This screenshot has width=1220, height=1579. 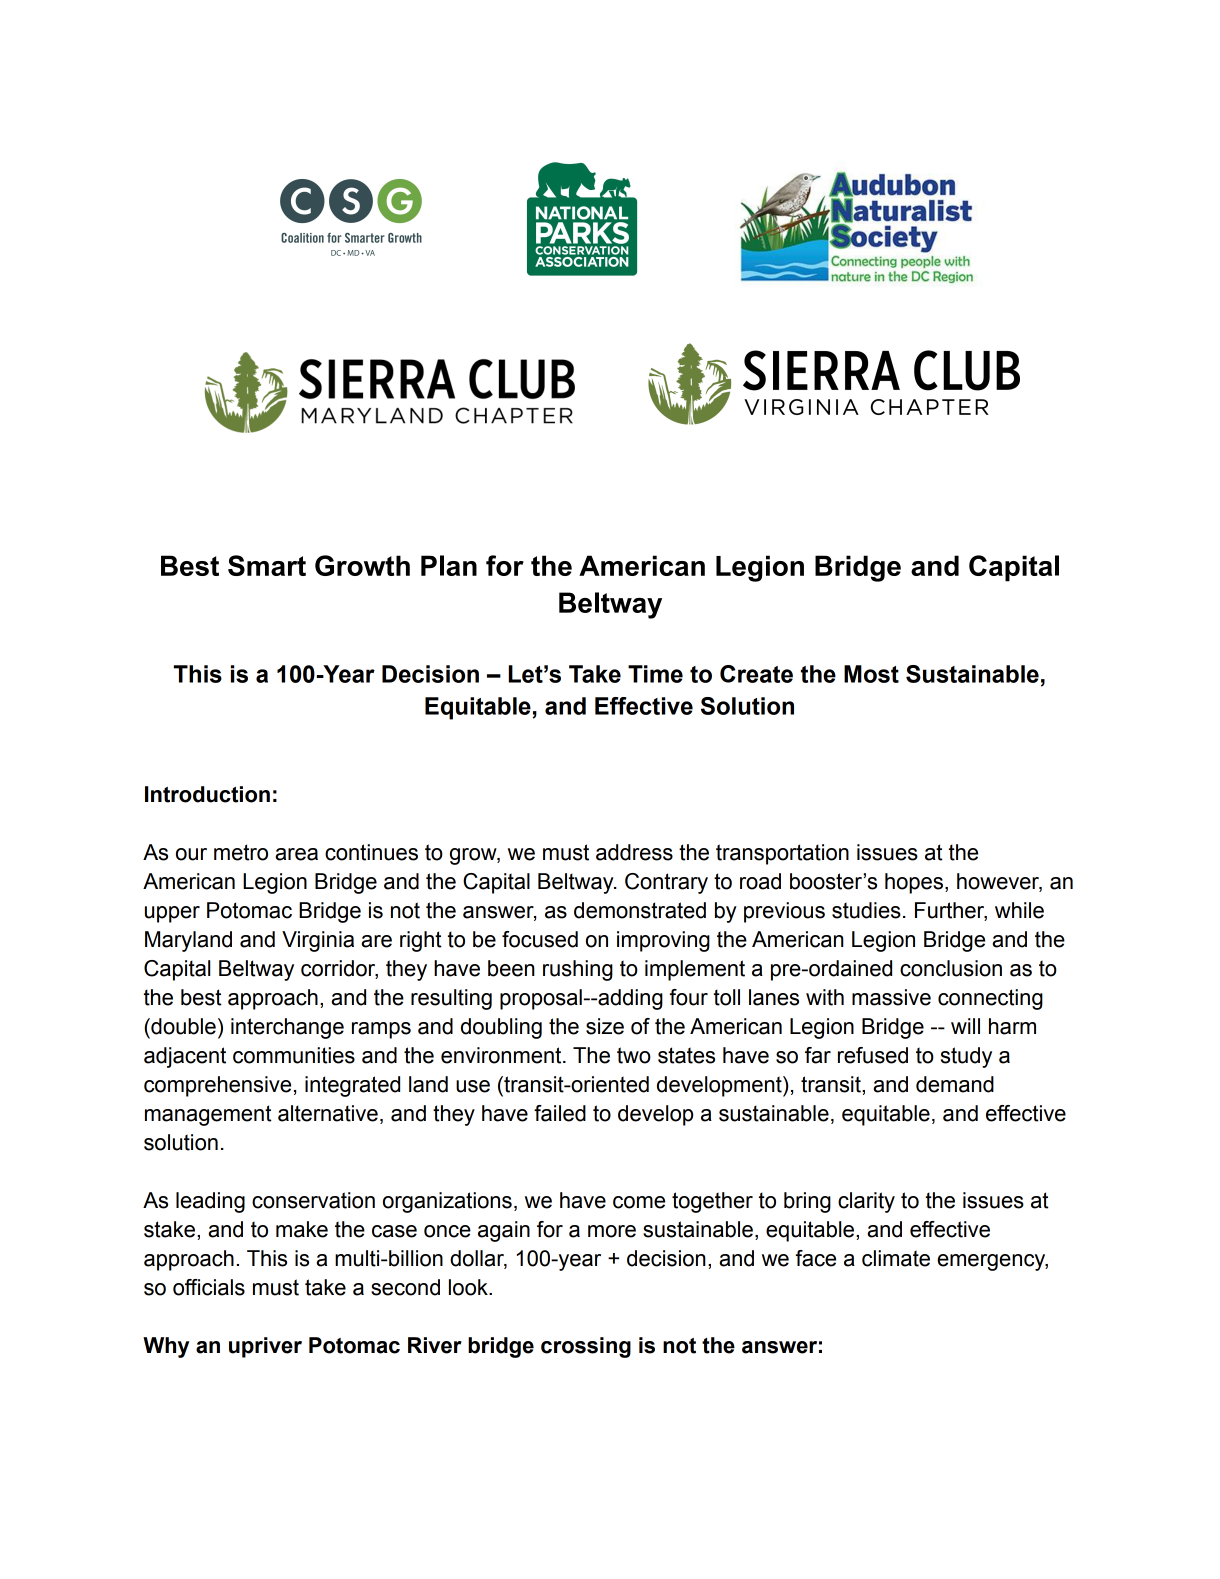 I want to click on officials, so click(x=209, y=1287).
